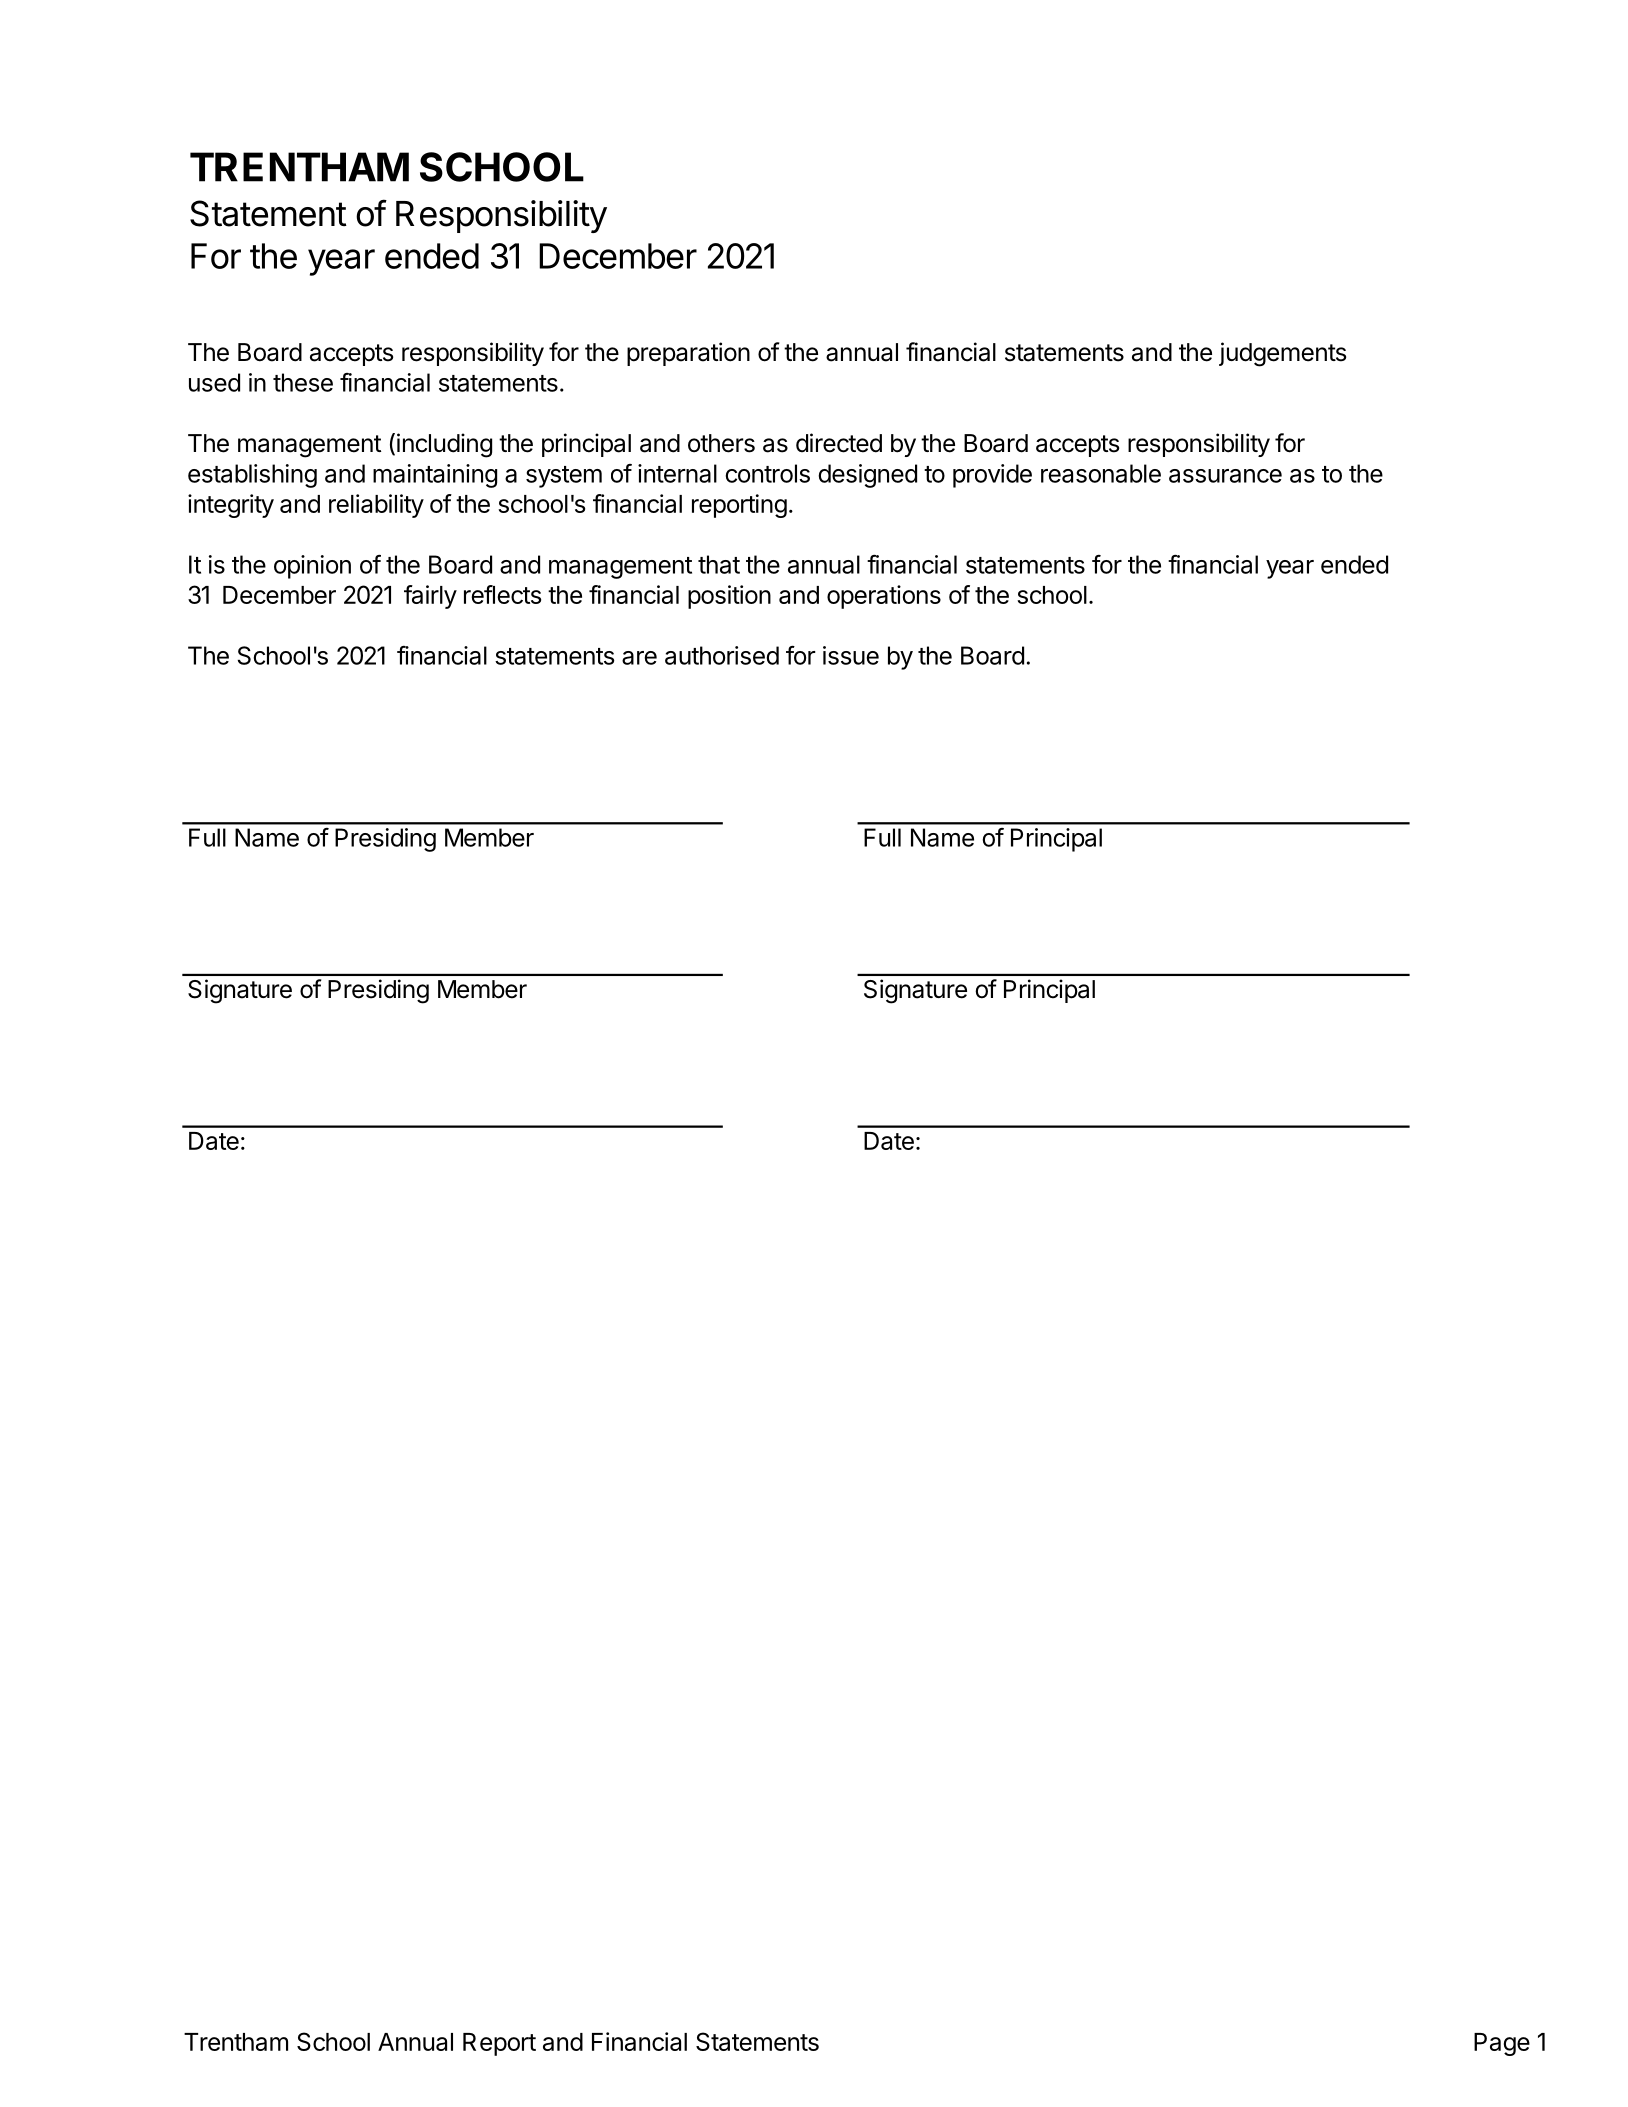 The height and width of the image is (2107, 1628). I want to click on issue, so click(851, 655).
